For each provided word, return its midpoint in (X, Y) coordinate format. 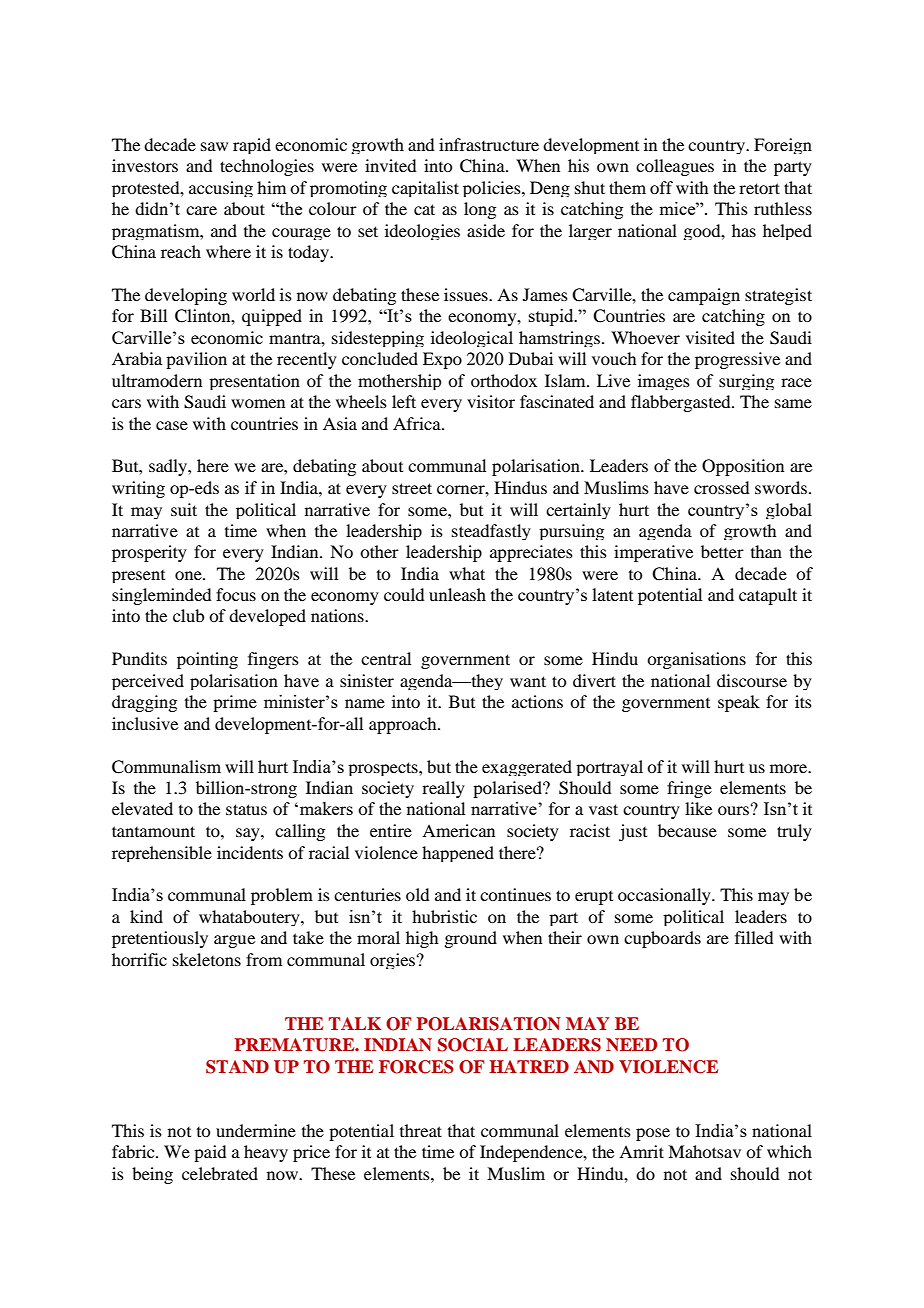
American (458, 830)
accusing (221, 189)
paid (210, 1153)
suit (184, 509)
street (412, 488)
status (246, 809)
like (698, 808)
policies (493, 189)
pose (653, 1134)
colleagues (675, 167)
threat (421, 1130)
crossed (721, 487)
